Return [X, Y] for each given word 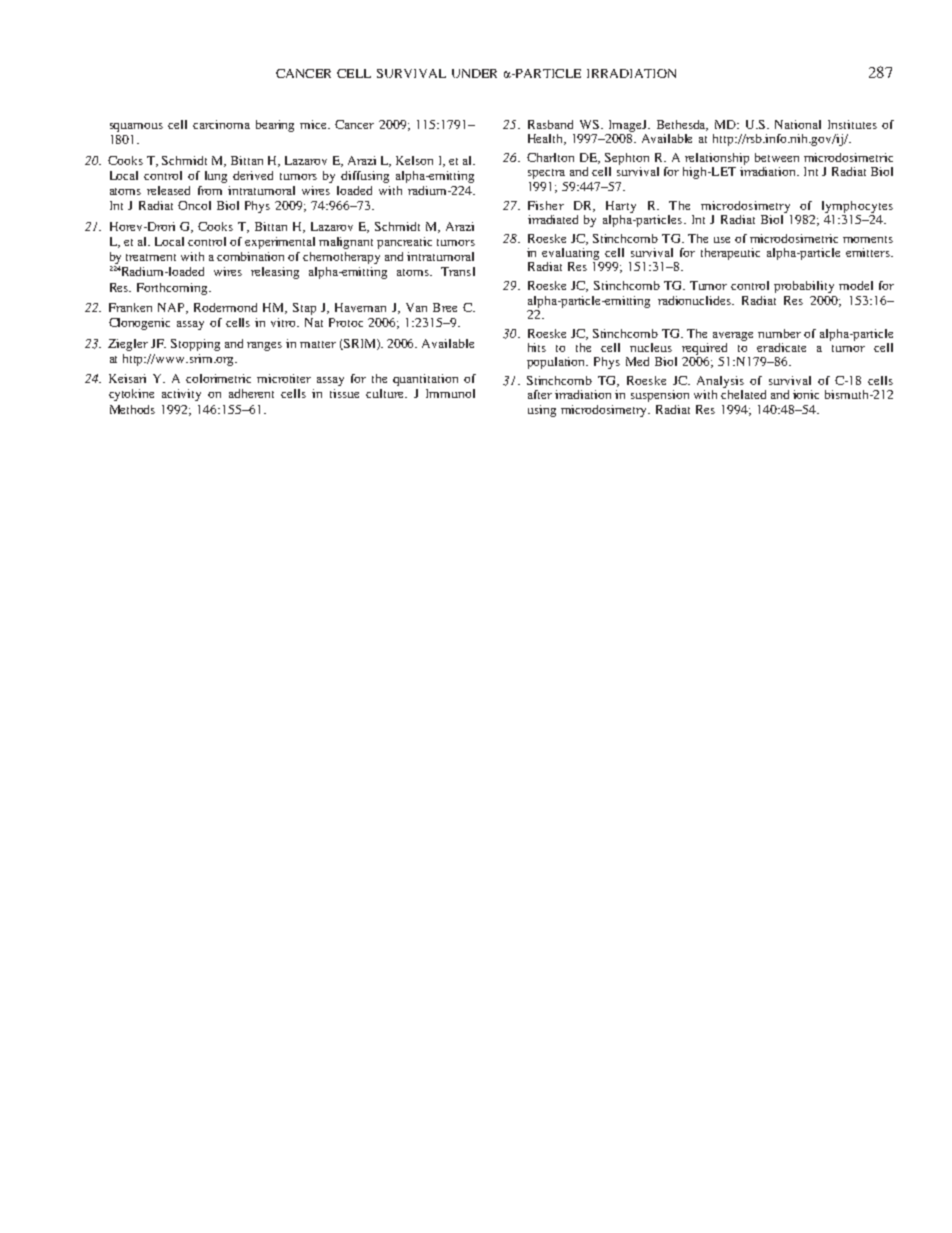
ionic [806, 394]
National [798, 124]
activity [181, 395]
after [540, 394]
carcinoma [221, 124]
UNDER [474, 73]
